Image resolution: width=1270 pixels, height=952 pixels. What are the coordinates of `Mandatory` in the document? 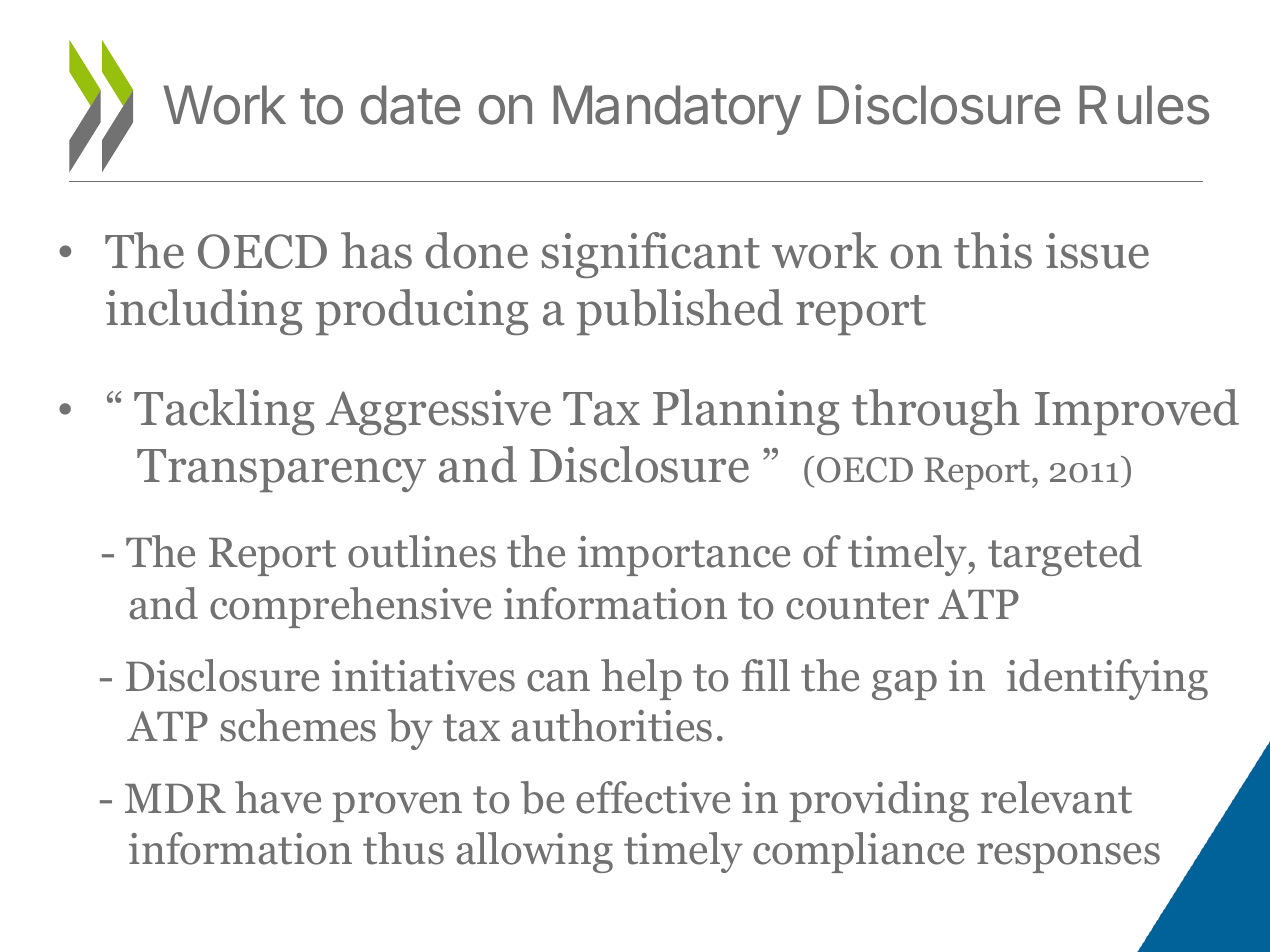 It's located at (677, 110).
